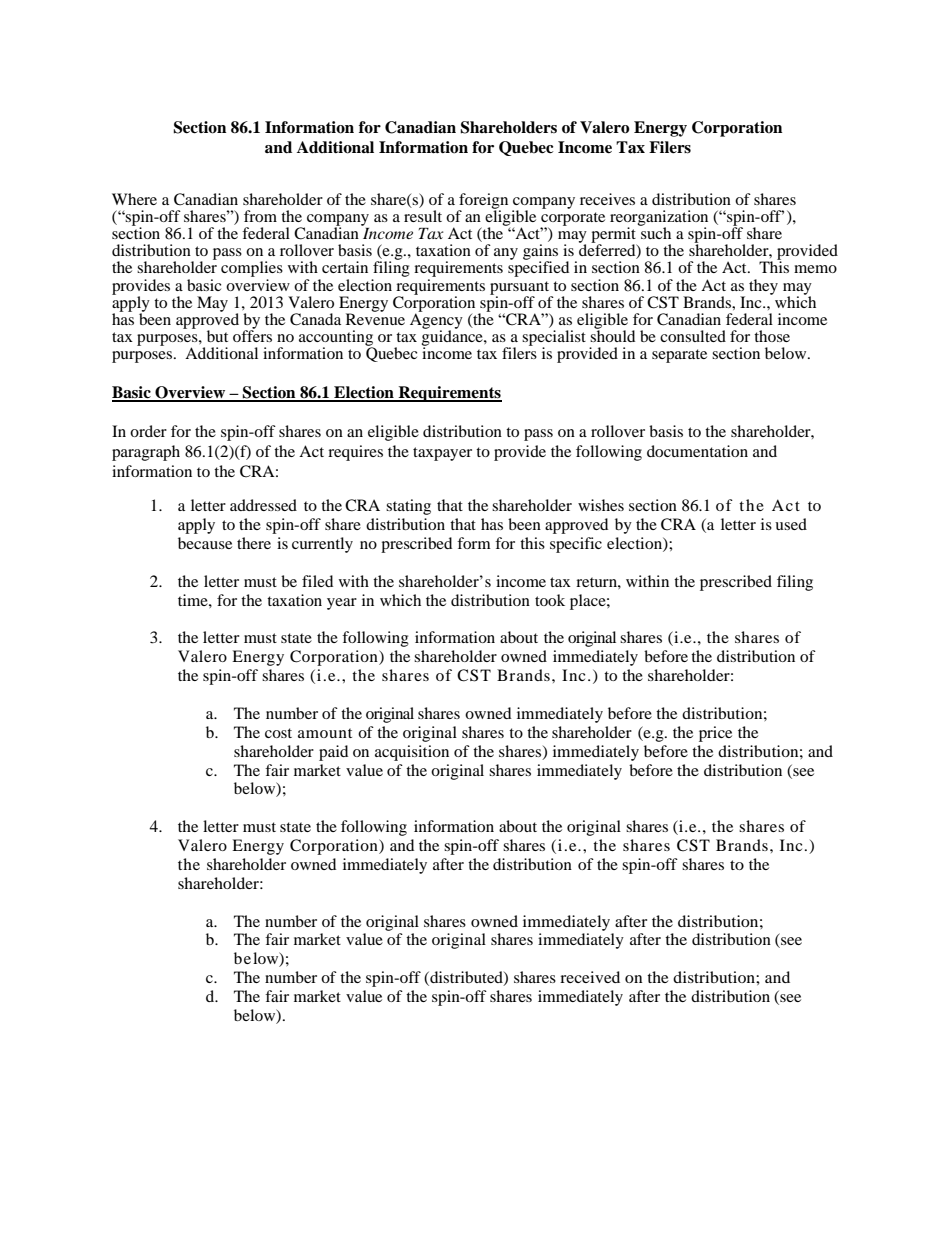 This screenshot has width=952, height=1233. What do you see at coordinates (715, 734) in the screenshot?
I see `price` at bounding box center [715, 734].
